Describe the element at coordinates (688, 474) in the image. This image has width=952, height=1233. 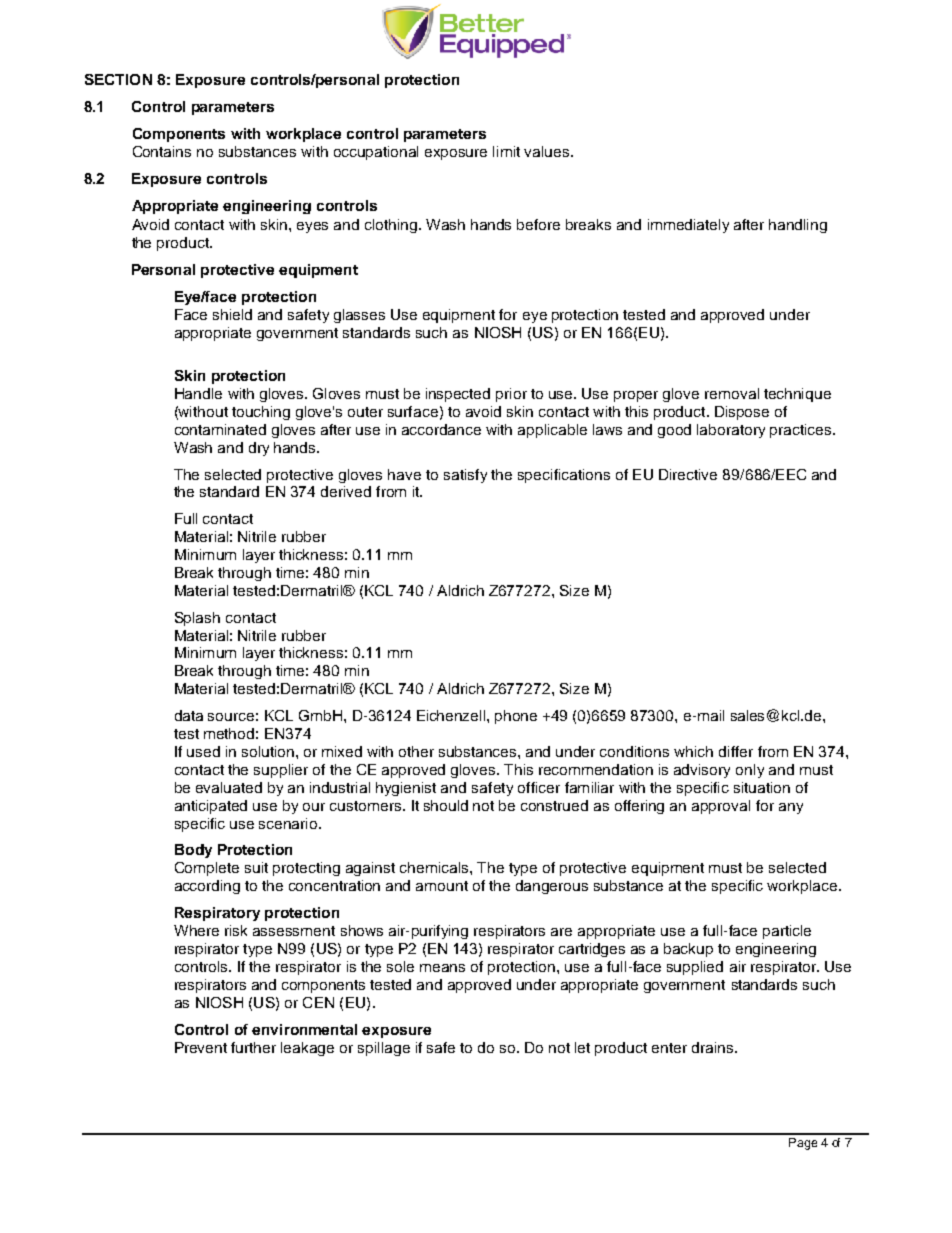
I see `Directive` at that location.
